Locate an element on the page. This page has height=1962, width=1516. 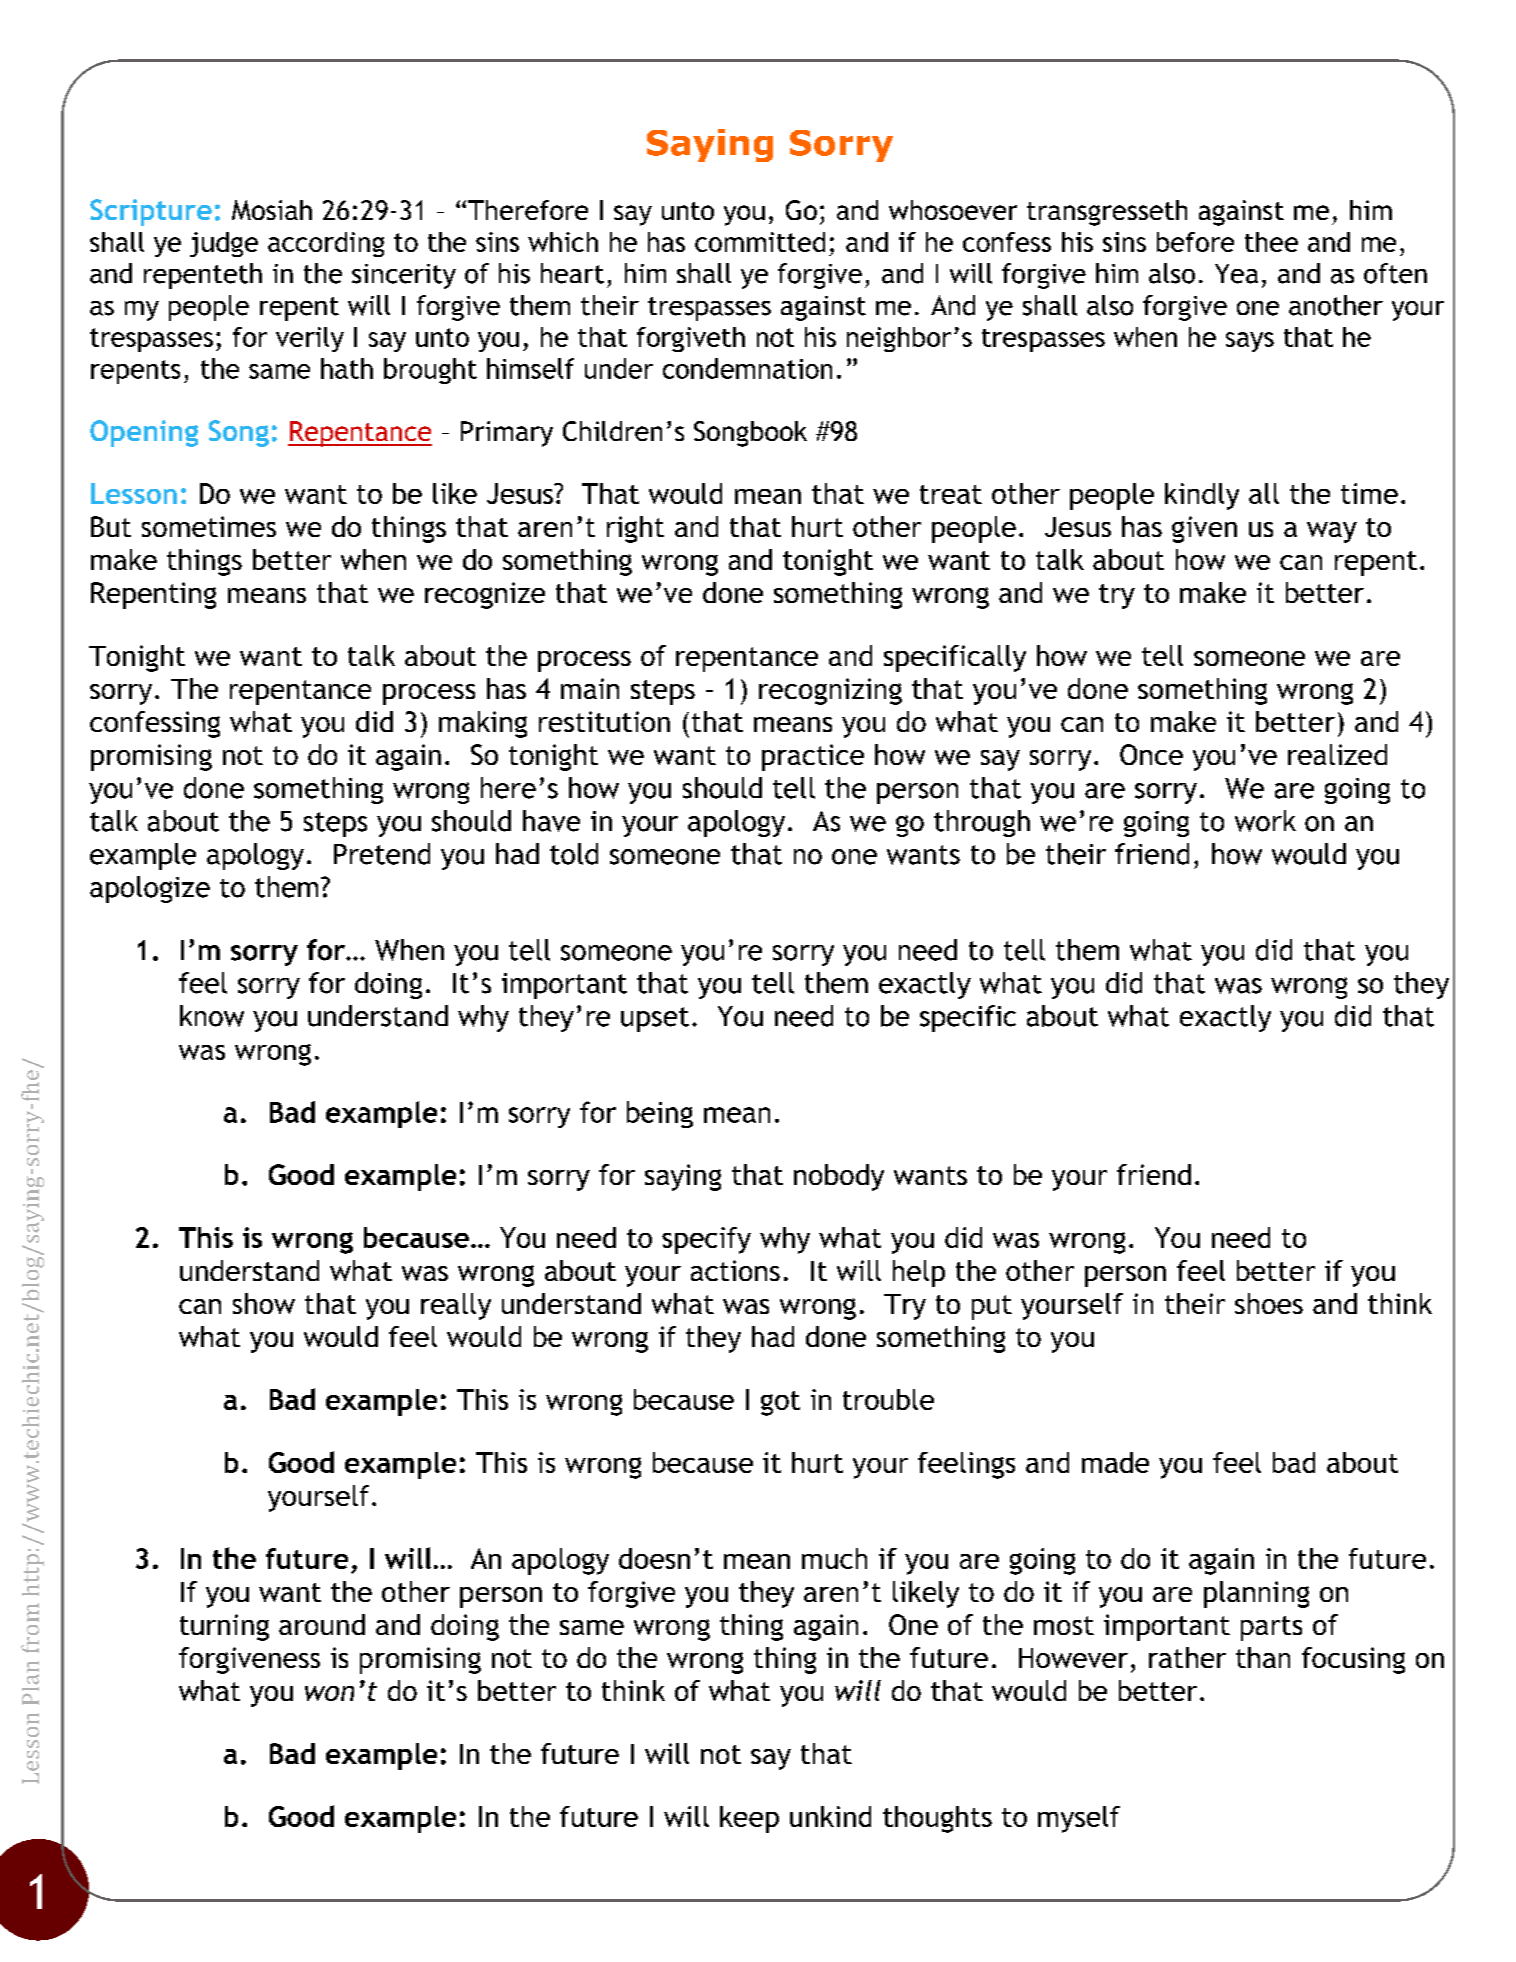
way is located at coordinates (1332, 532).
